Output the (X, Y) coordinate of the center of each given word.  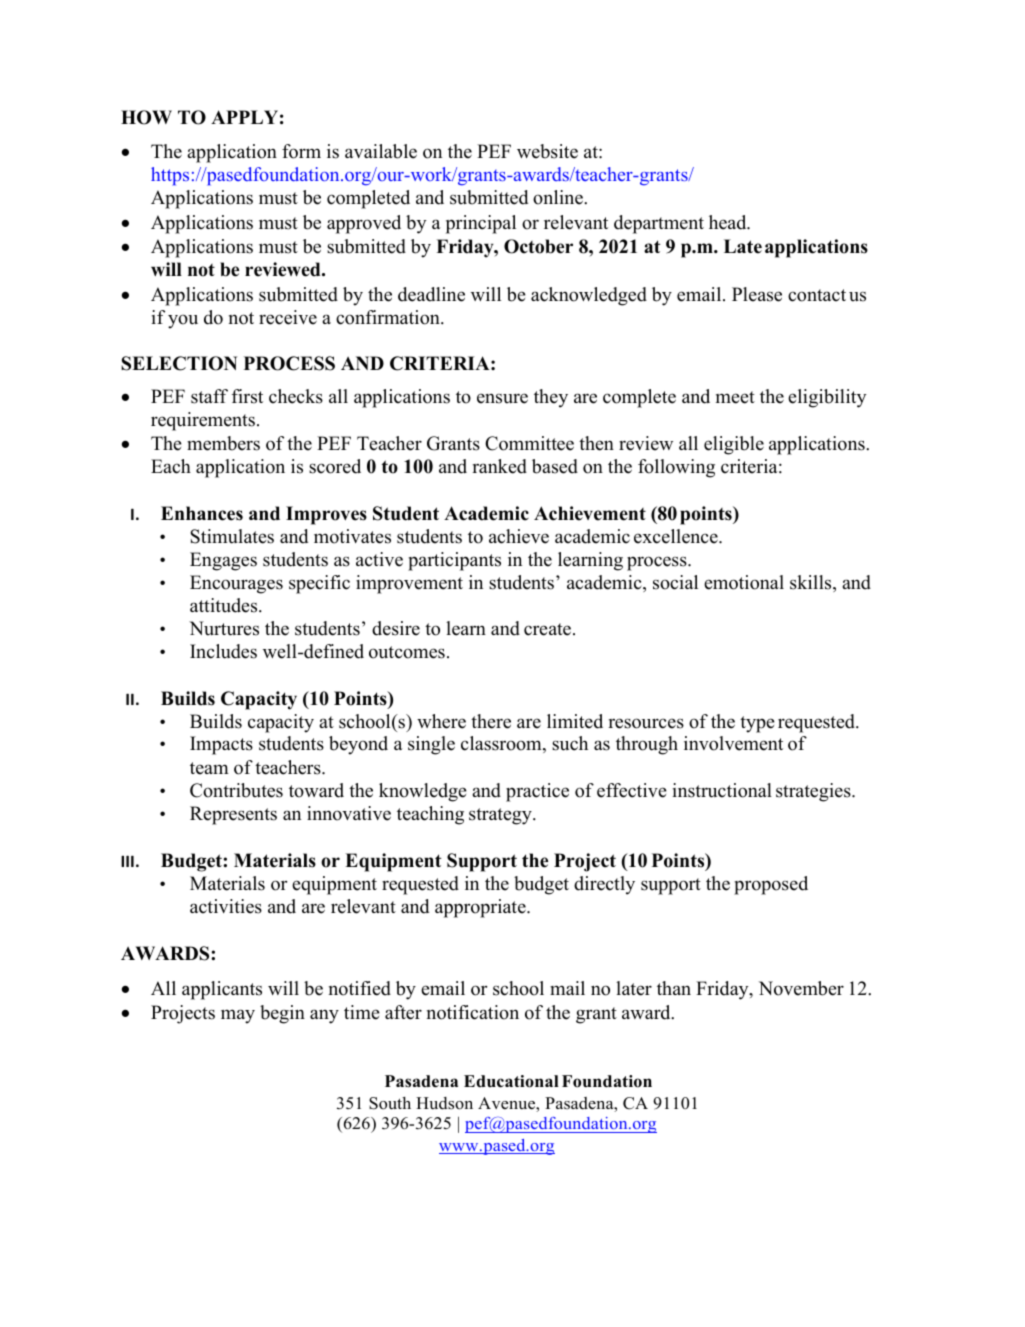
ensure (502, 398)
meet (735, 397)
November (801, 988)
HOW (146, 117)
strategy (501, 816)
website (547, 151)
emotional (744, 582)
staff (209, 396)
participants (454, 561)
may (238, 1016)
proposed (771, 885)
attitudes (225, 605)
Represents (233, 815)
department (659, 224)
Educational (511, 1081)
